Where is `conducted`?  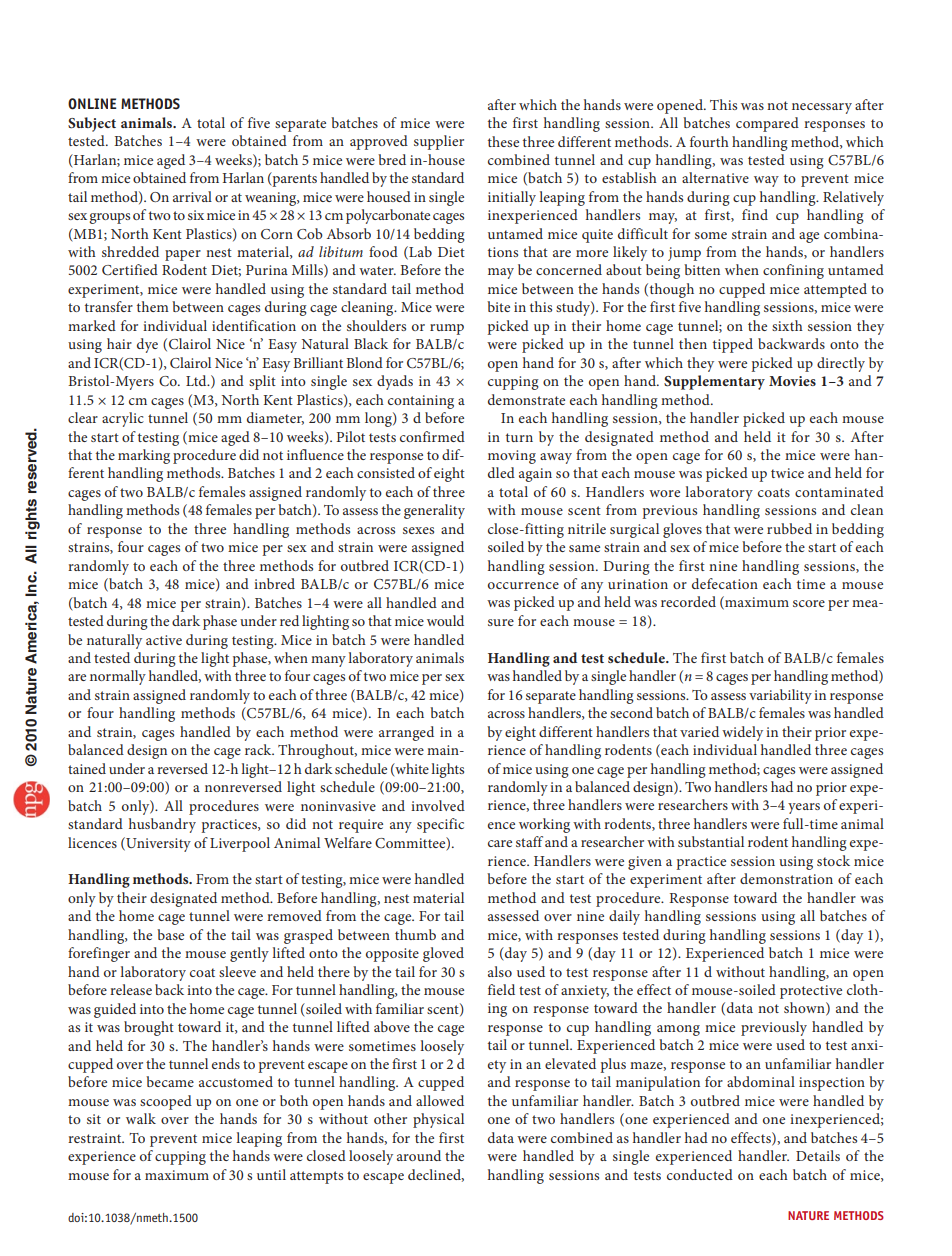
conducted is located at coordinates (700, 1174).
